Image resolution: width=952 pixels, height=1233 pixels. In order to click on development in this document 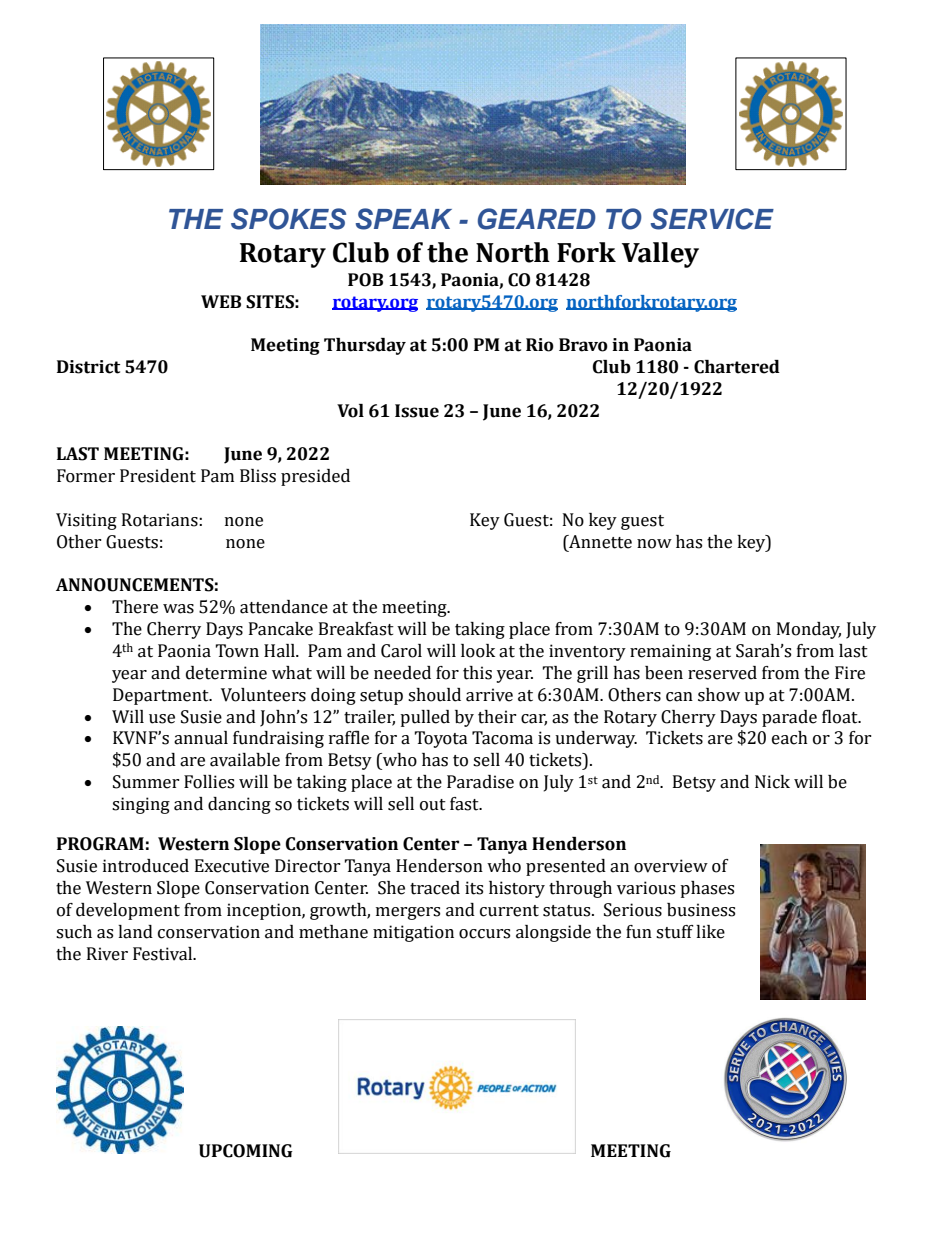, I will do `click(128, 911)`.
